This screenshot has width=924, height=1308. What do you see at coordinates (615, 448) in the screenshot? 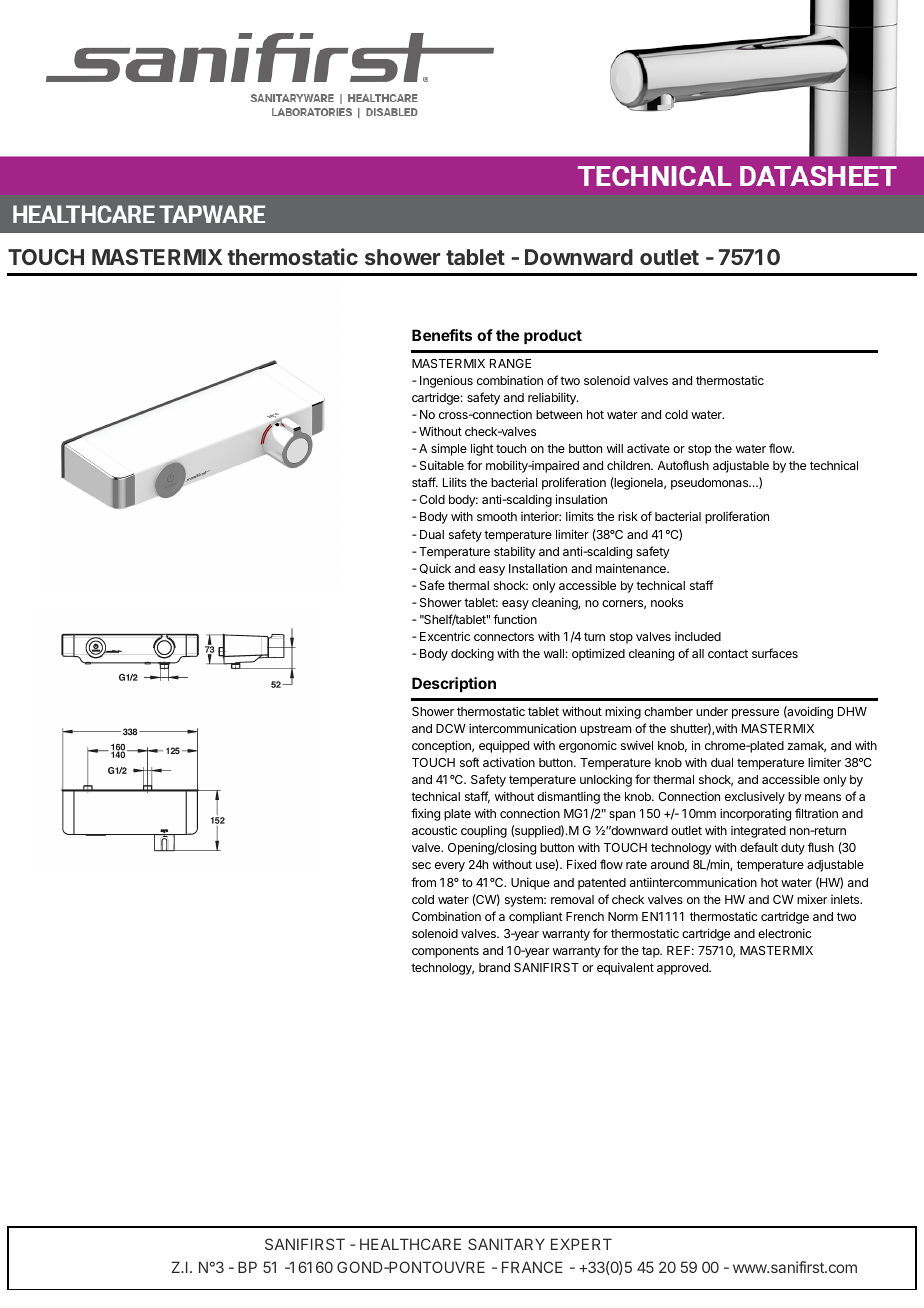
I see `will` at bounding box center [615, 448].
